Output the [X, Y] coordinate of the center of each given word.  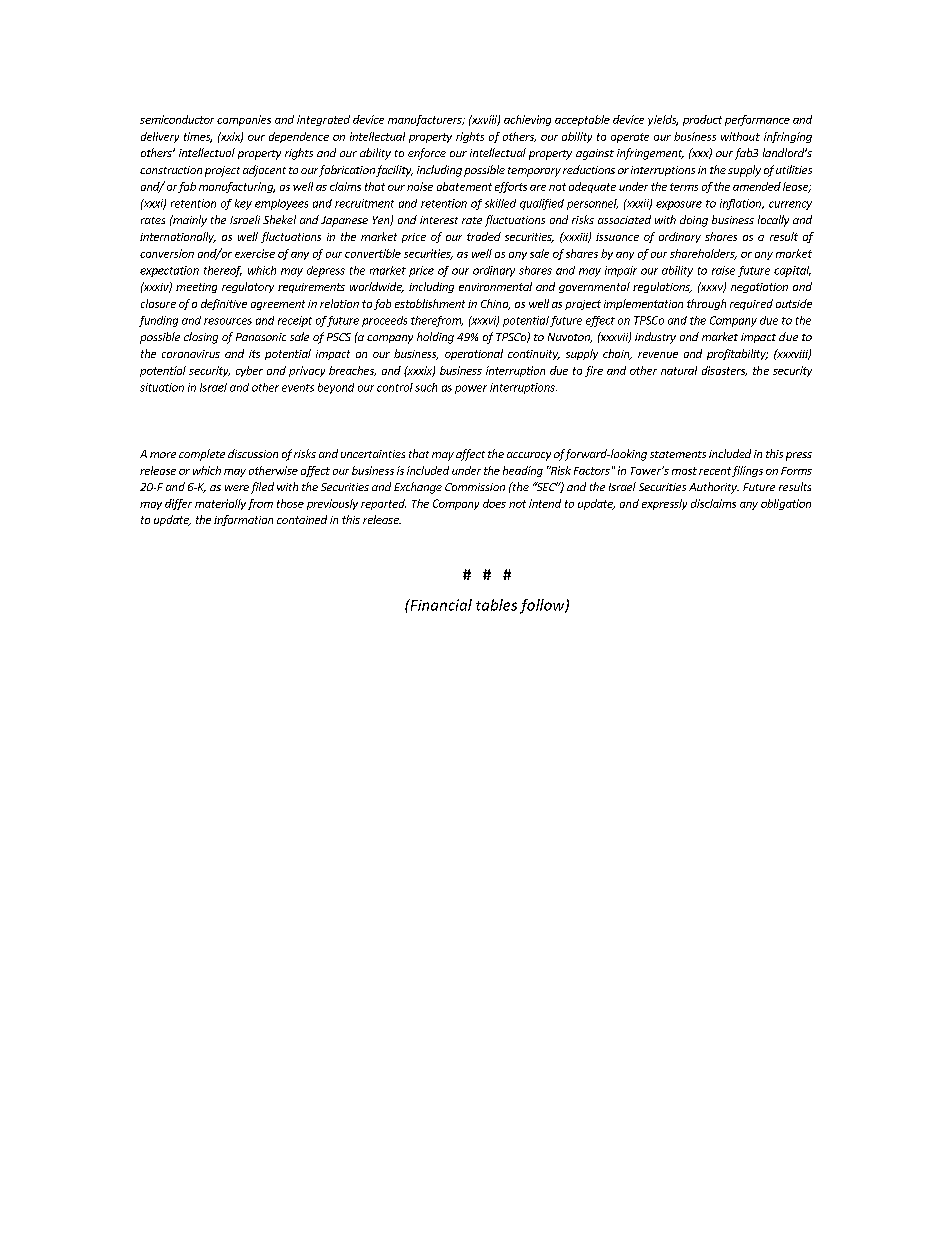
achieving [527, 120]
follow [543, 606]
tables [496, 605]
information [243, 520]
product [702, 120]
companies [244, 120]
